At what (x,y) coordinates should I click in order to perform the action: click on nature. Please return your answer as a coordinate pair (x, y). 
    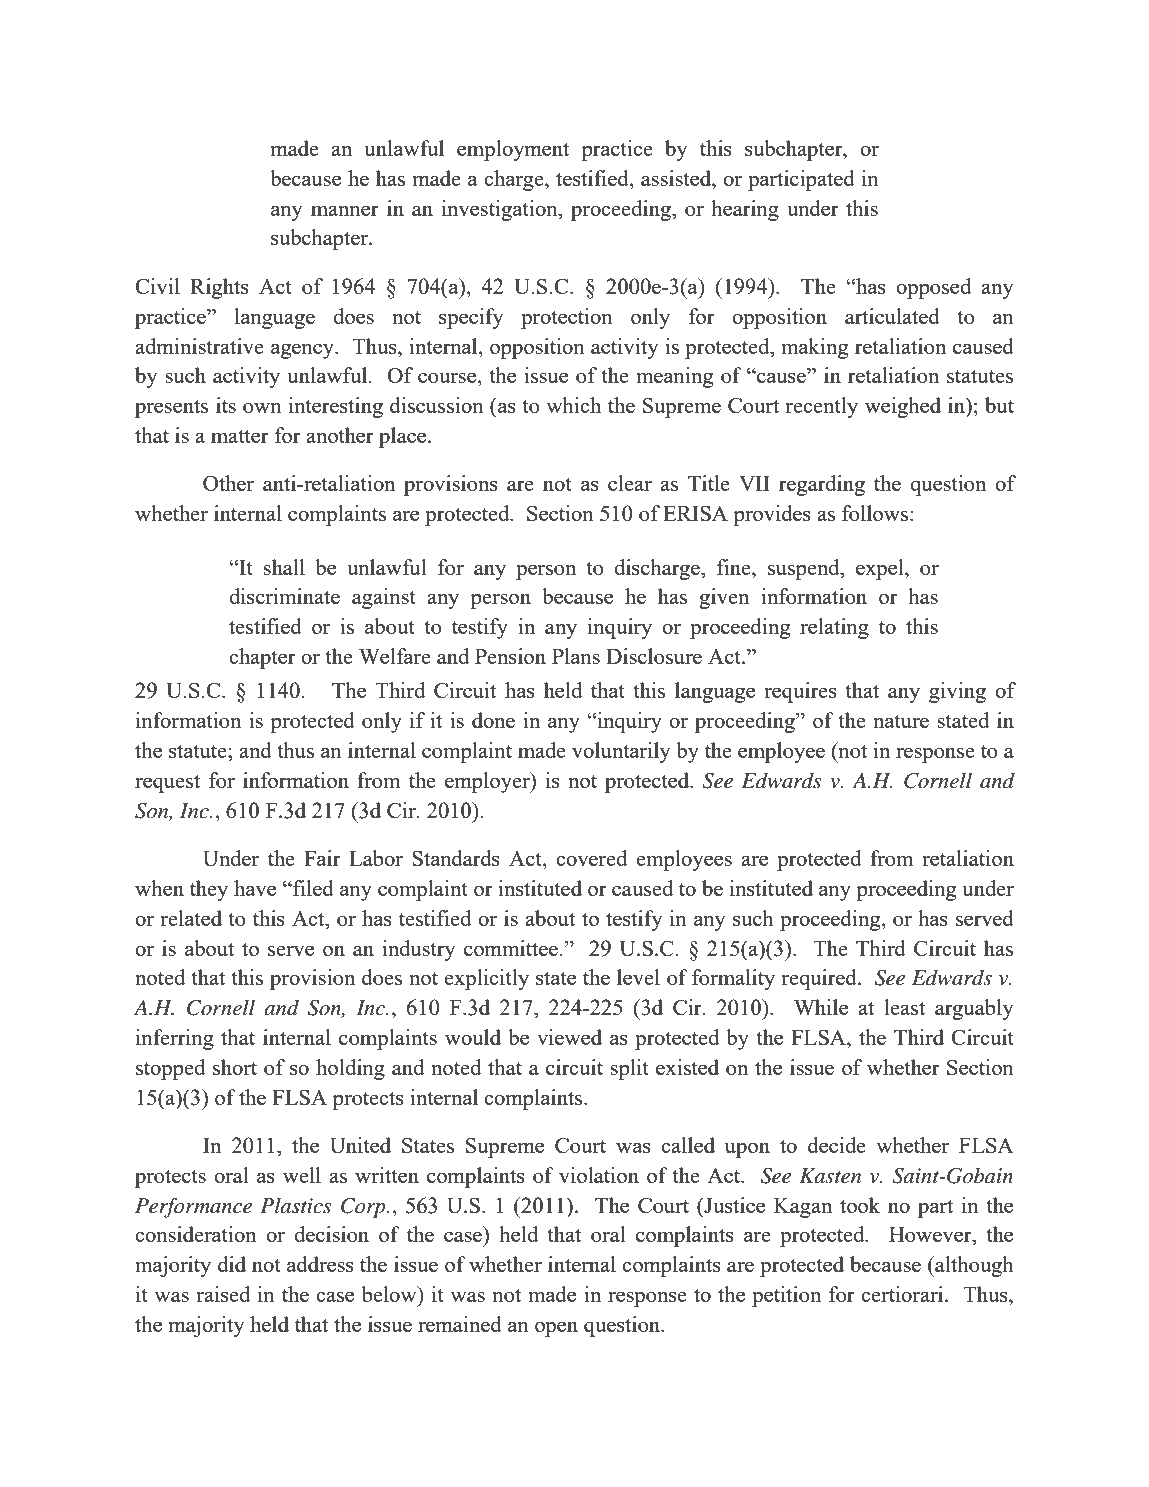
    Looking at the image, I should click on (901, 721).
